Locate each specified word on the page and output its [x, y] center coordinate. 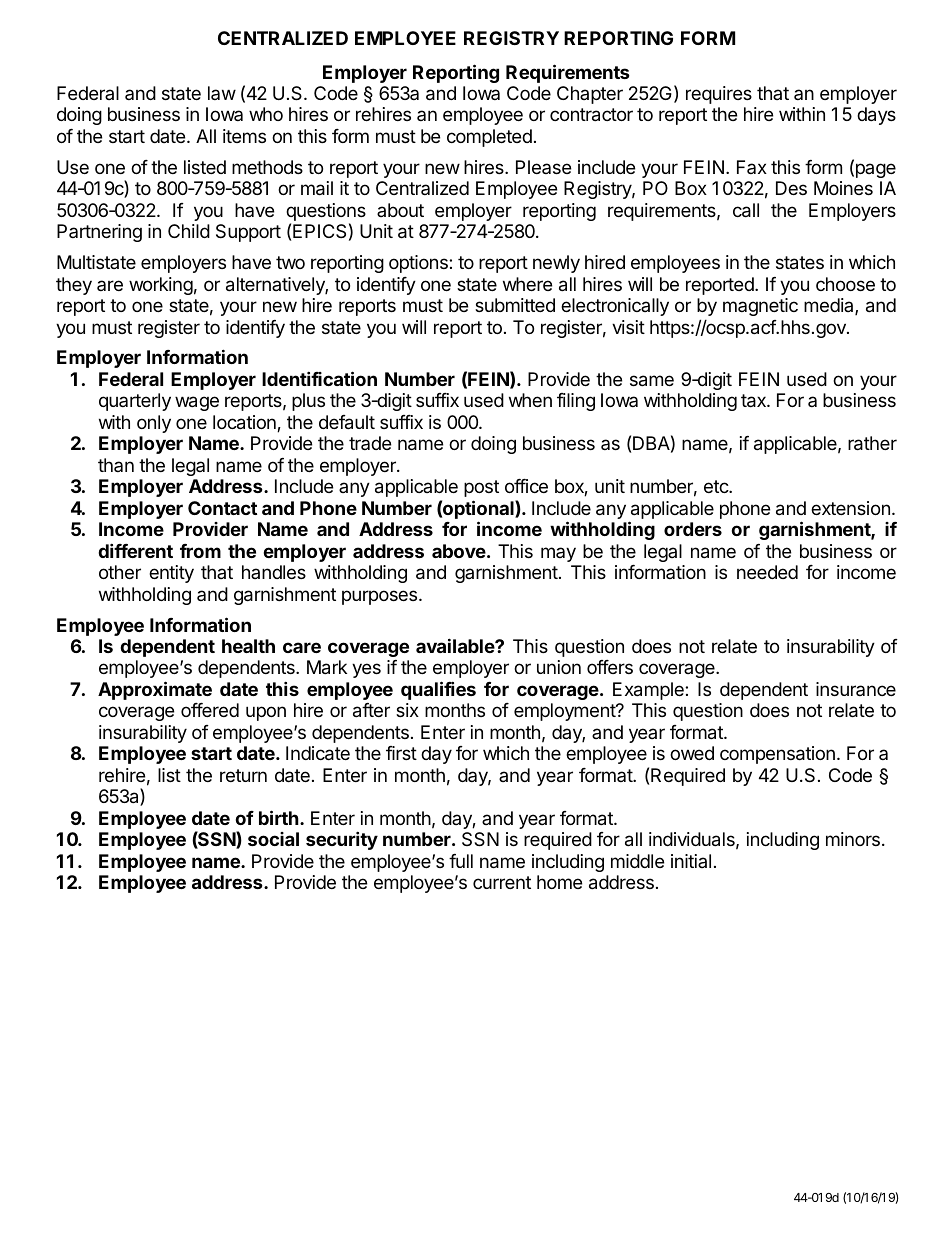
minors [853, 839]
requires [719, 95]
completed [489, 138]
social [273, 839]
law [222, 93]
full [461, 861]
